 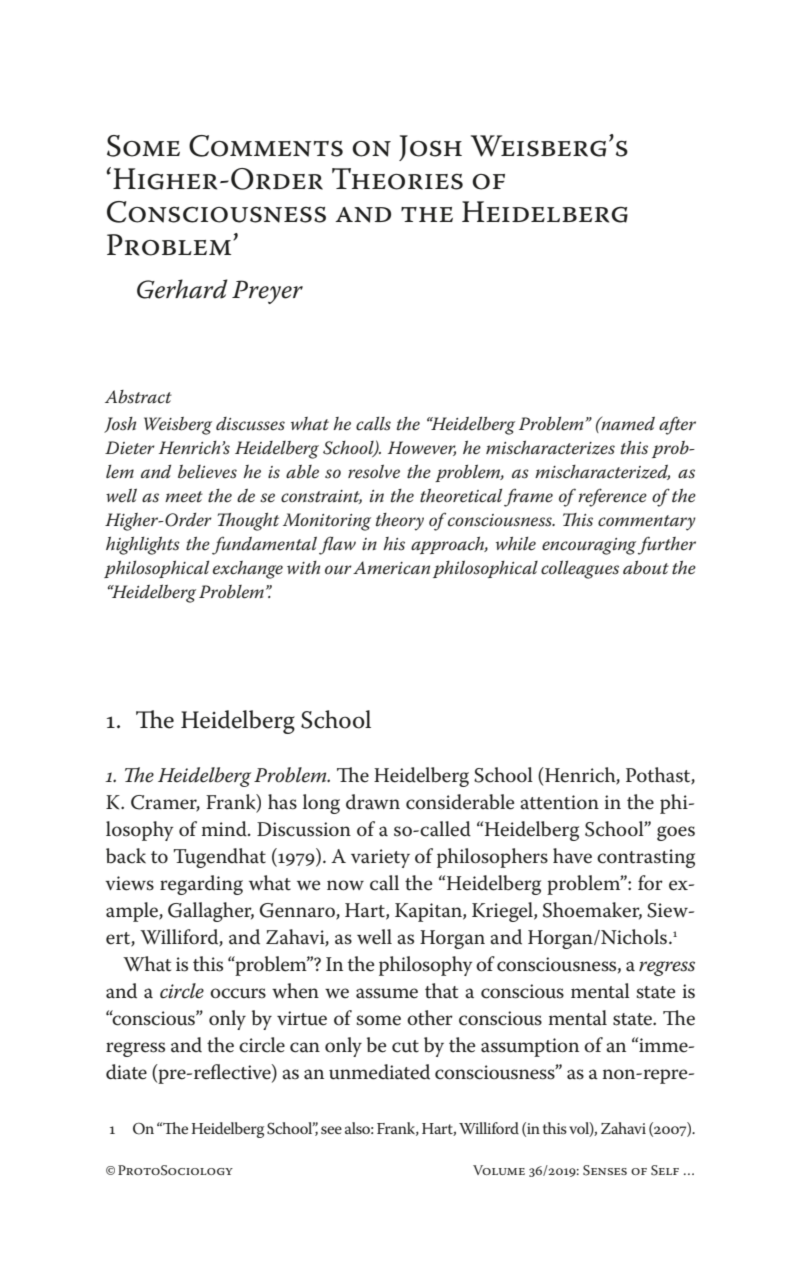 I want to click on However, so click(x=422, y=448).
